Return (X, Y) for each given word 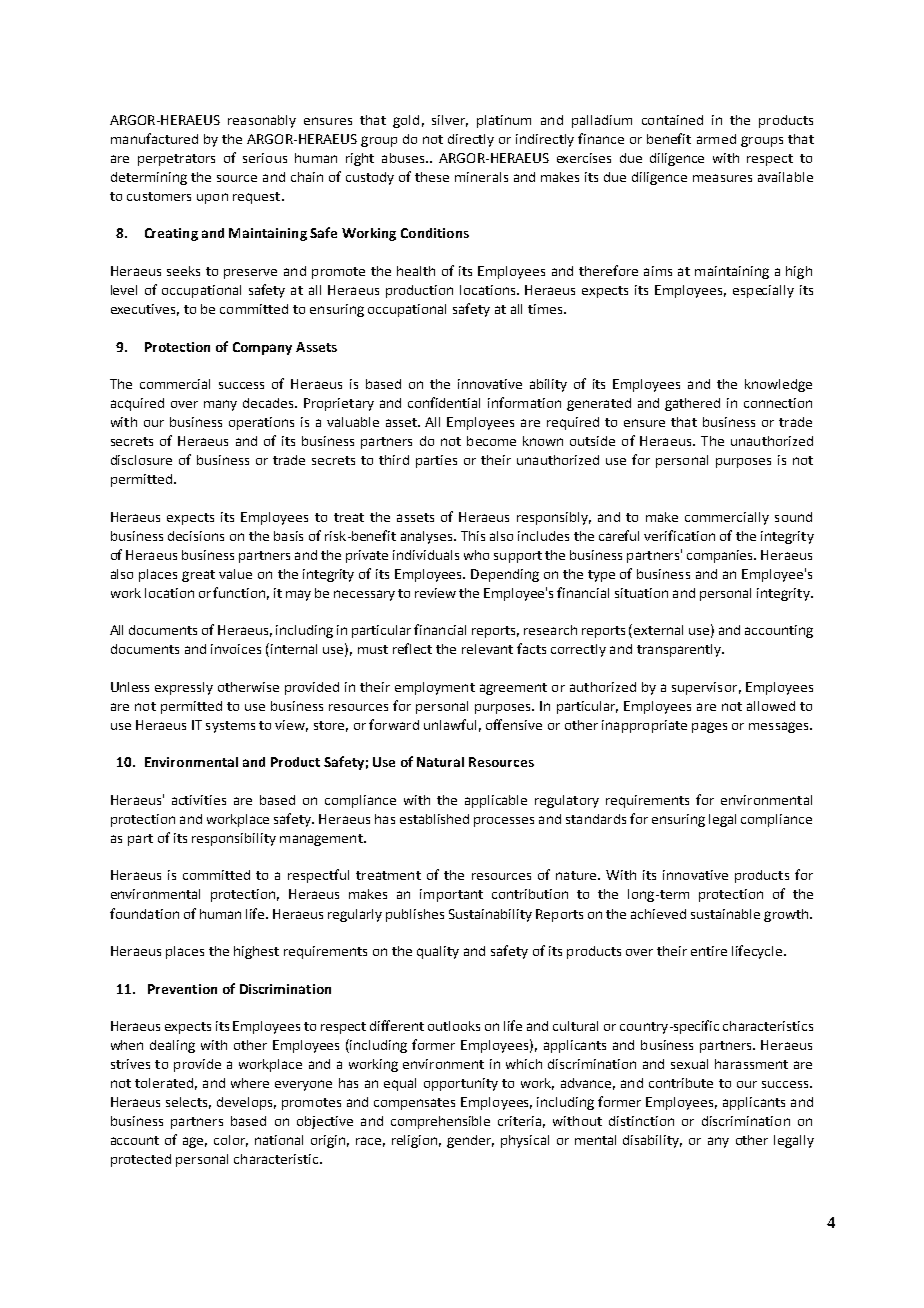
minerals (481, 177)
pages (709, 727)
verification (679, 535)
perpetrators (176, 160)
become (491, 441)
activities (199, 800)
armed (716, 139)
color (231, 1141)
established (434, 819)
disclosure (141, 460)
